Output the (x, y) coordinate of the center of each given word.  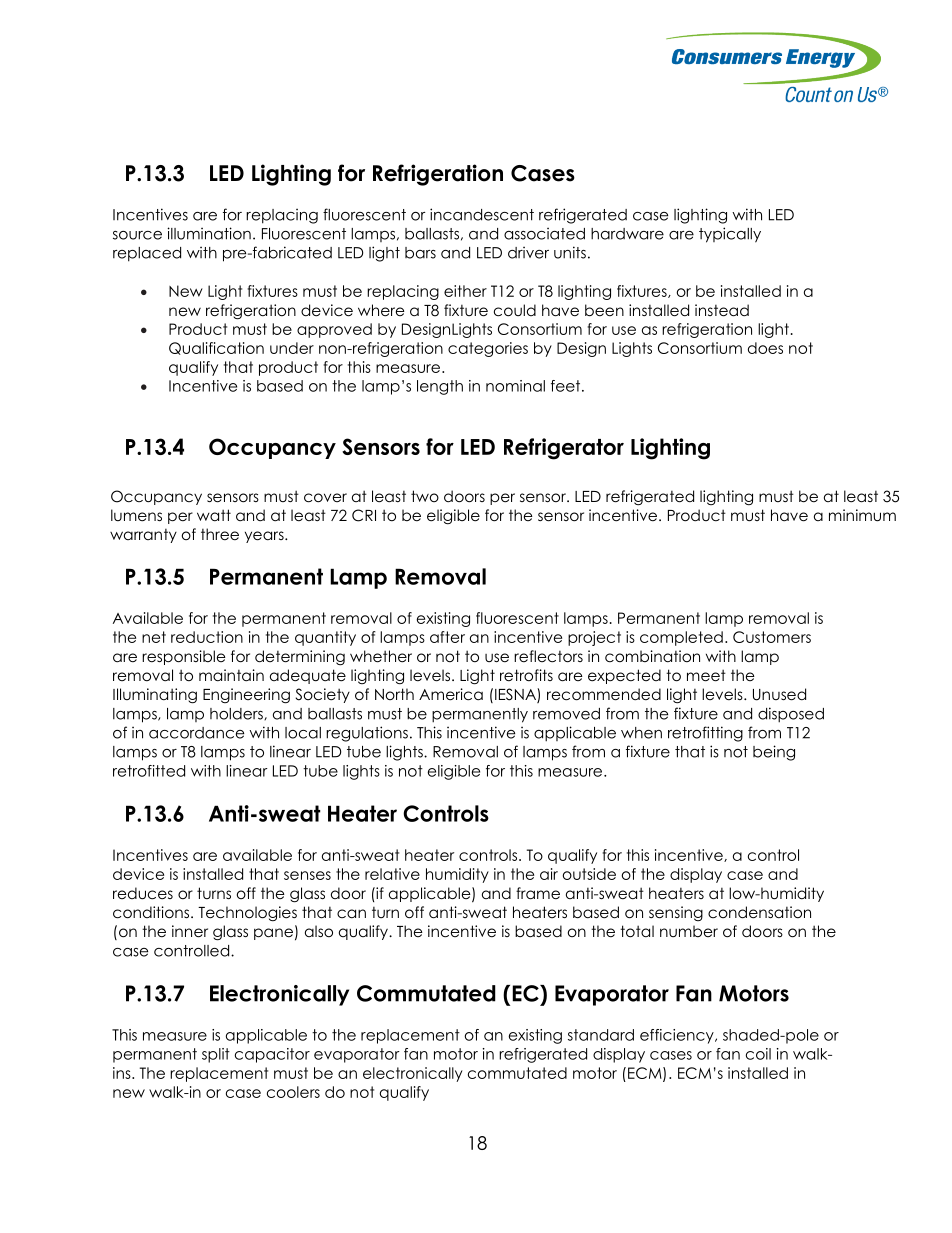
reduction (207, 637)
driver (528, 252)
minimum (862, 515)
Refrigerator (564, 449)
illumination (209, 233)
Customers (772, 637)
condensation (759, 912)
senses (307, 875)
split (216, 1055)
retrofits (526, 675)
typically (730, 235)
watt (214, 515)
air (549, 874)
